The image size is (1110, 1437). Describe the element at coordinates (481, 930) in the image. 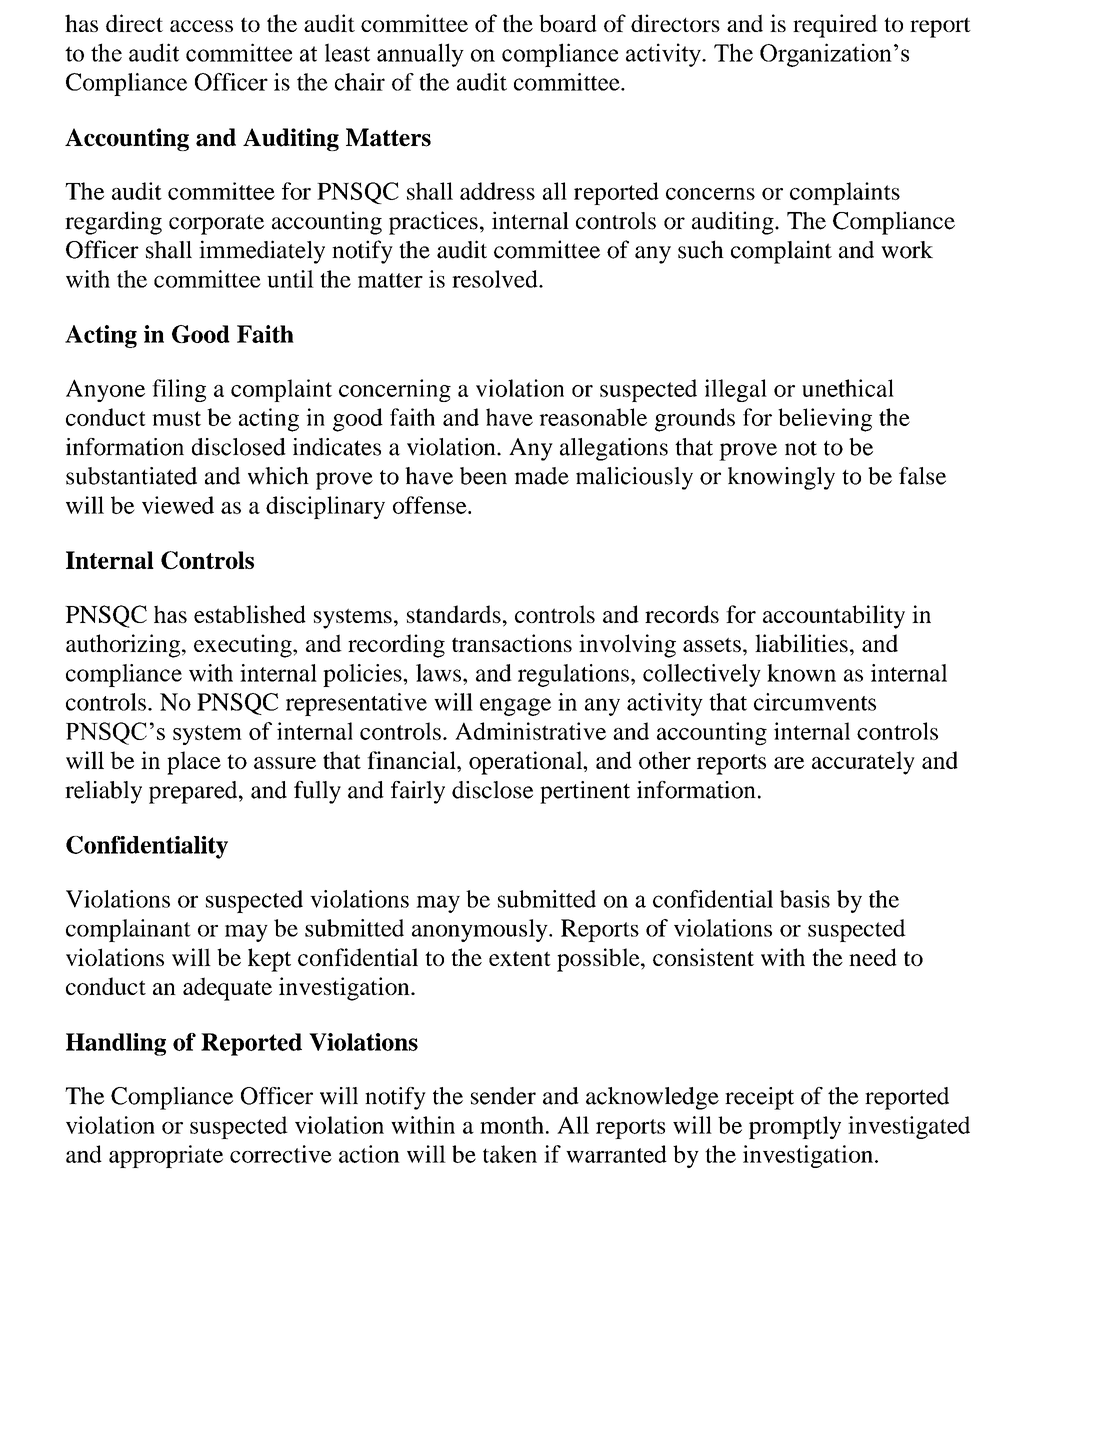

I see `anonymously` at that location.
